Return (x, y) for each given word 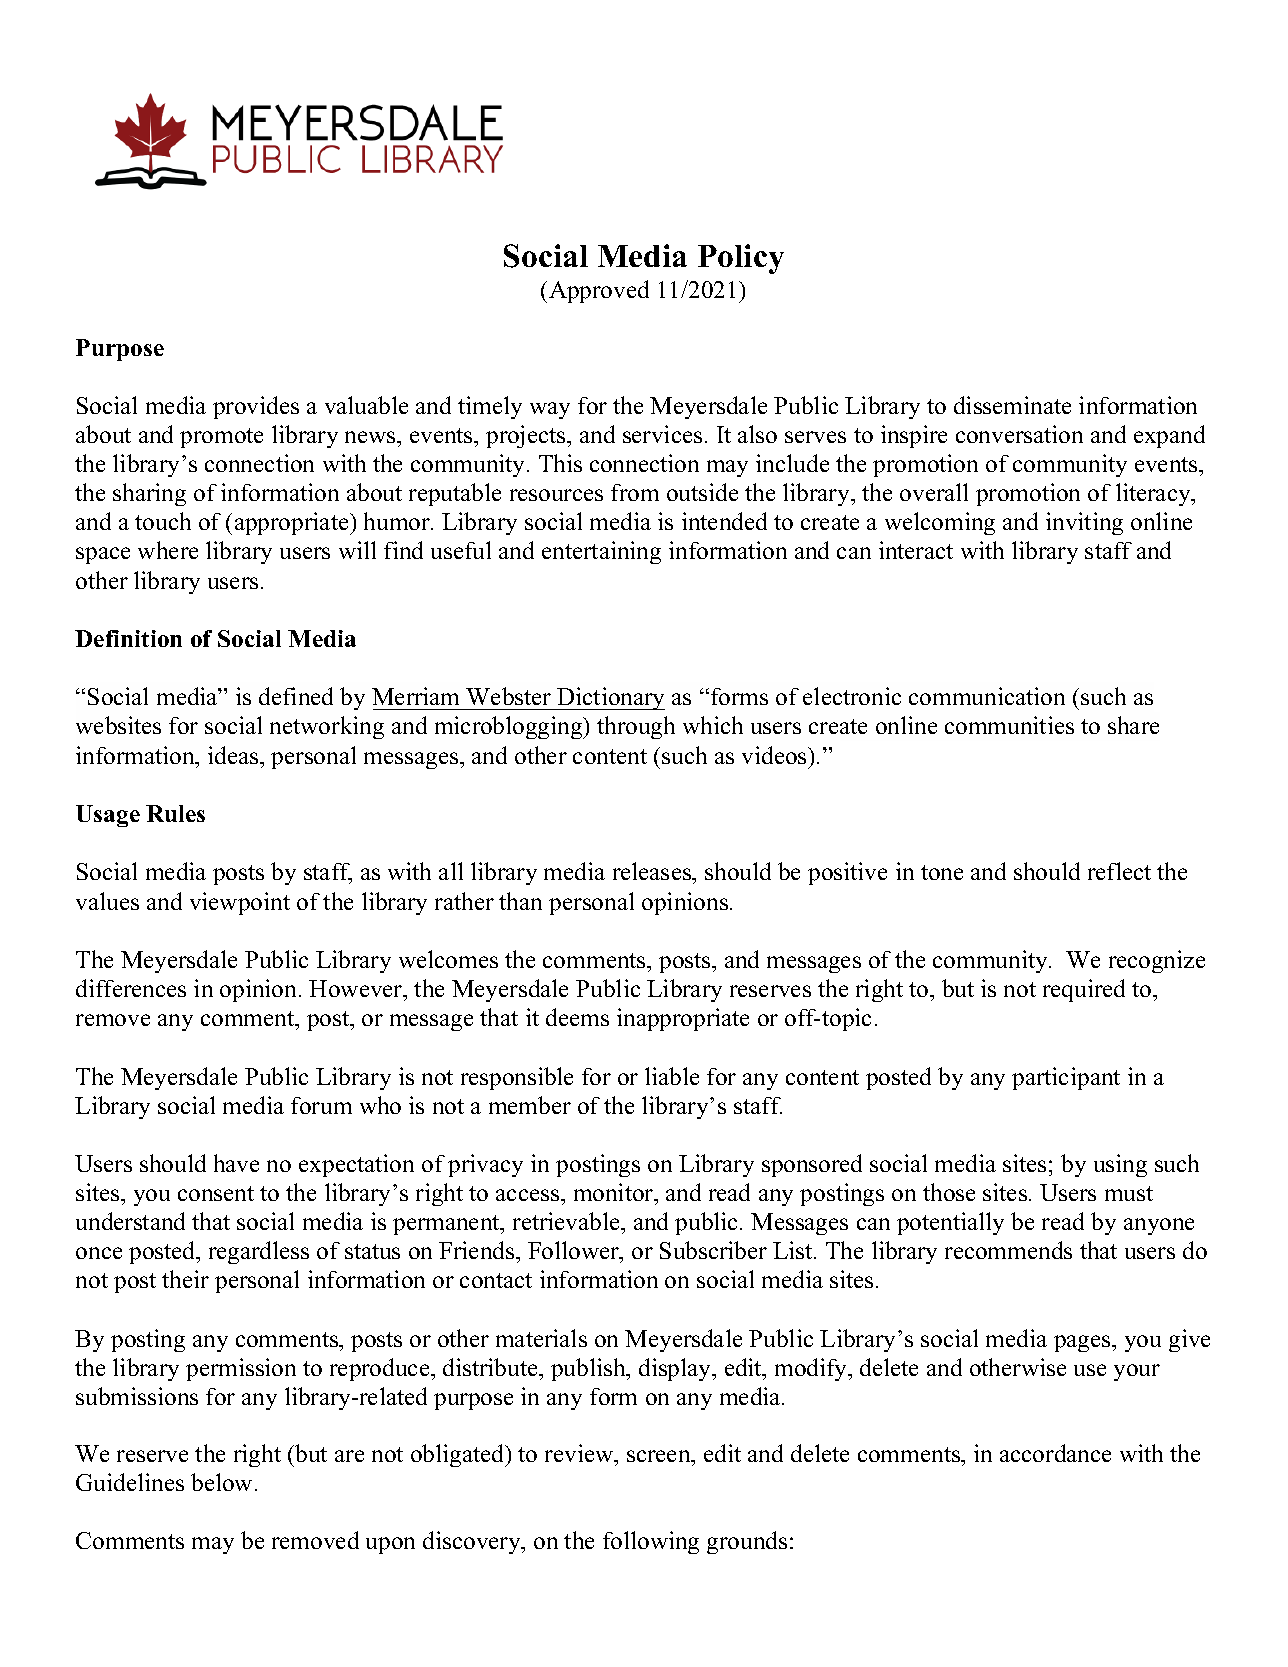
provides (256, 407)
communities (1009, 725)
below (221, 1482)
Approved (599, 291)
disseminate (1012, 405)
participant (1066, 1078)
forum (321, 1105)
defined (296, 696)
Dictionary (610, 698)
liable (672, 1076)
